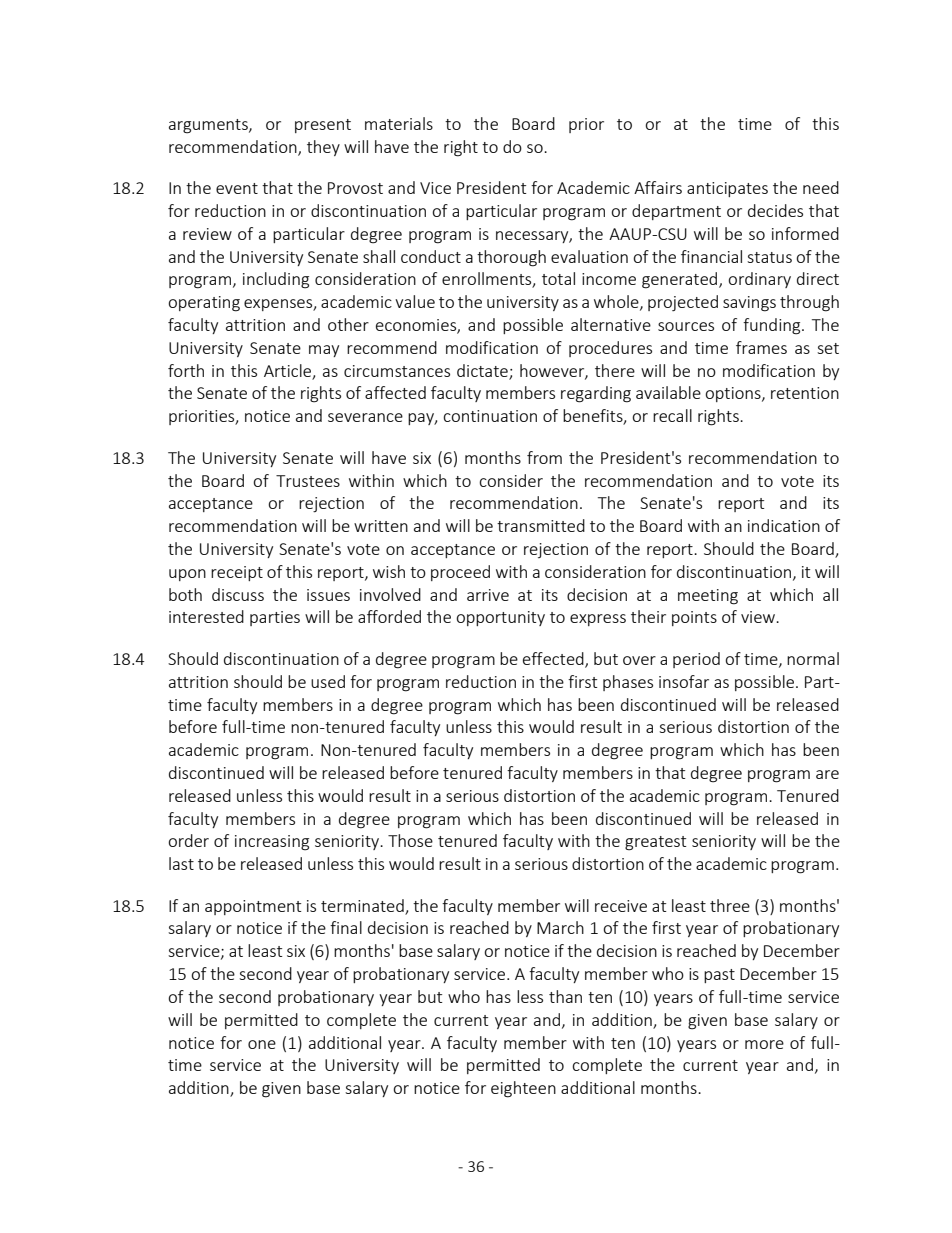 This document has height=1233, width=952. I want to click on one, so click(262, 1044).
